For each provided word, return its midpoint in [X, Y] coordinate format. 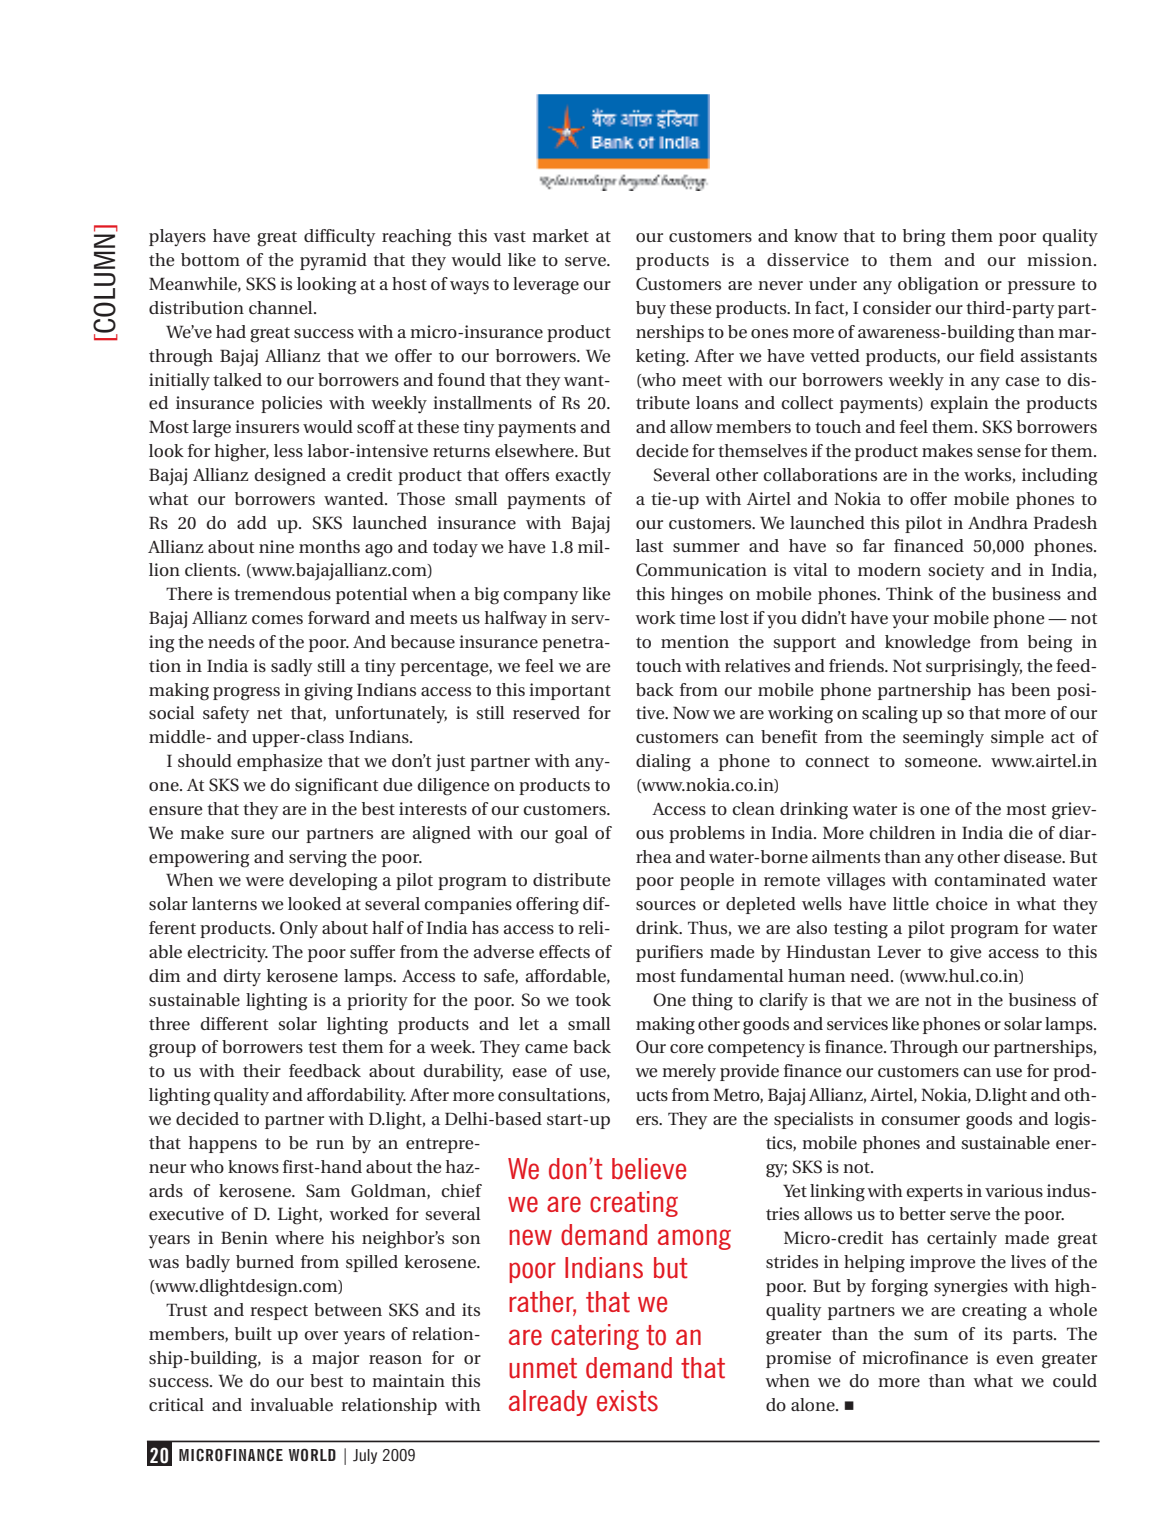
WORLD [312, 1455]
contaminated [990, 879]
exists [627, 1401]
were [264, 881]
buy [651, 309]
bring [924, 238]
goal [571, 835]
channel [282, 307]
